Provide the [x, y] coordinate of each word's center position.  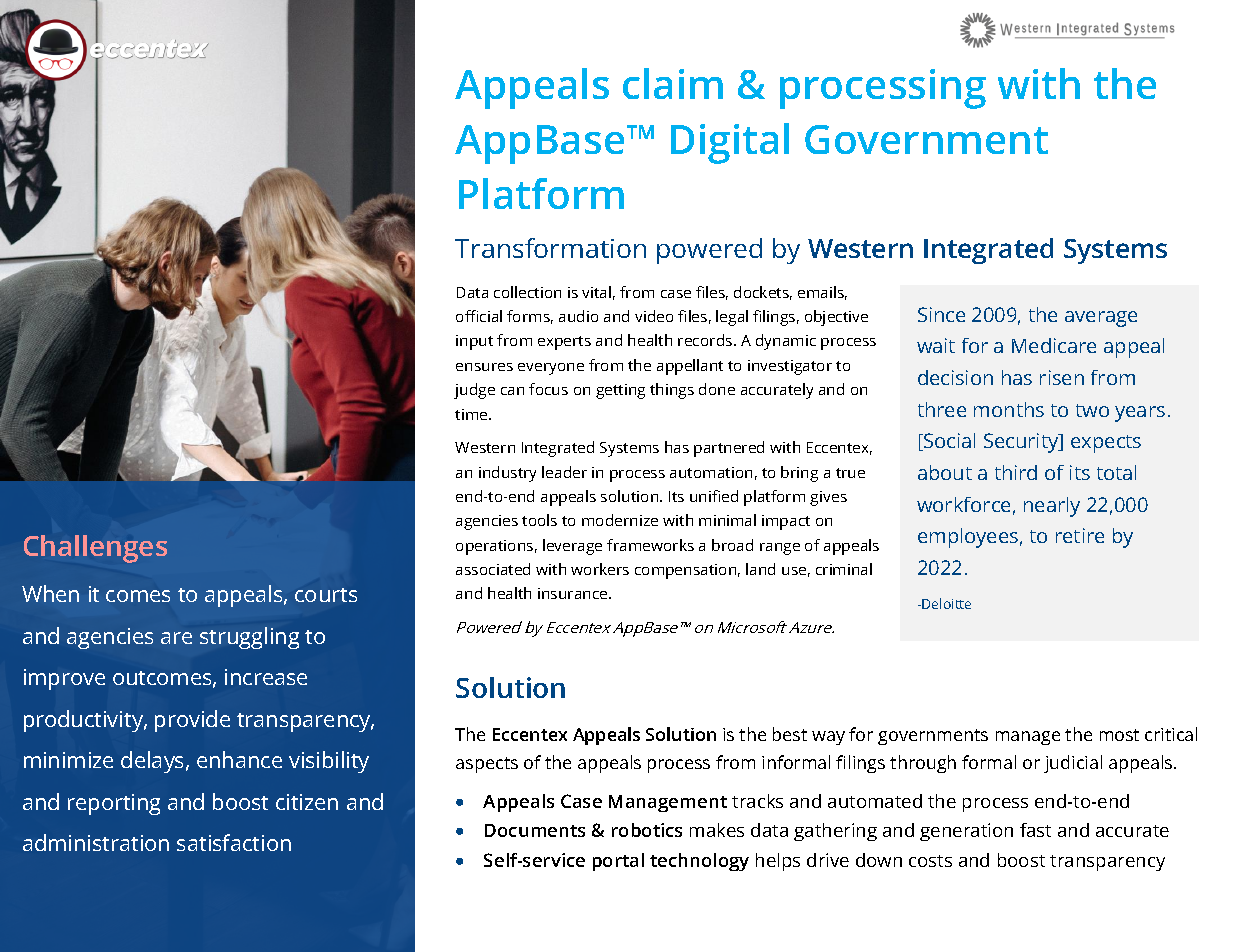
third [1016, 472]
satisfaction [234, 842]
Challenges [95, 549]
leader [564, 472]
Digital [730, 143]
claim [673, 83]
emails [822, 293]
